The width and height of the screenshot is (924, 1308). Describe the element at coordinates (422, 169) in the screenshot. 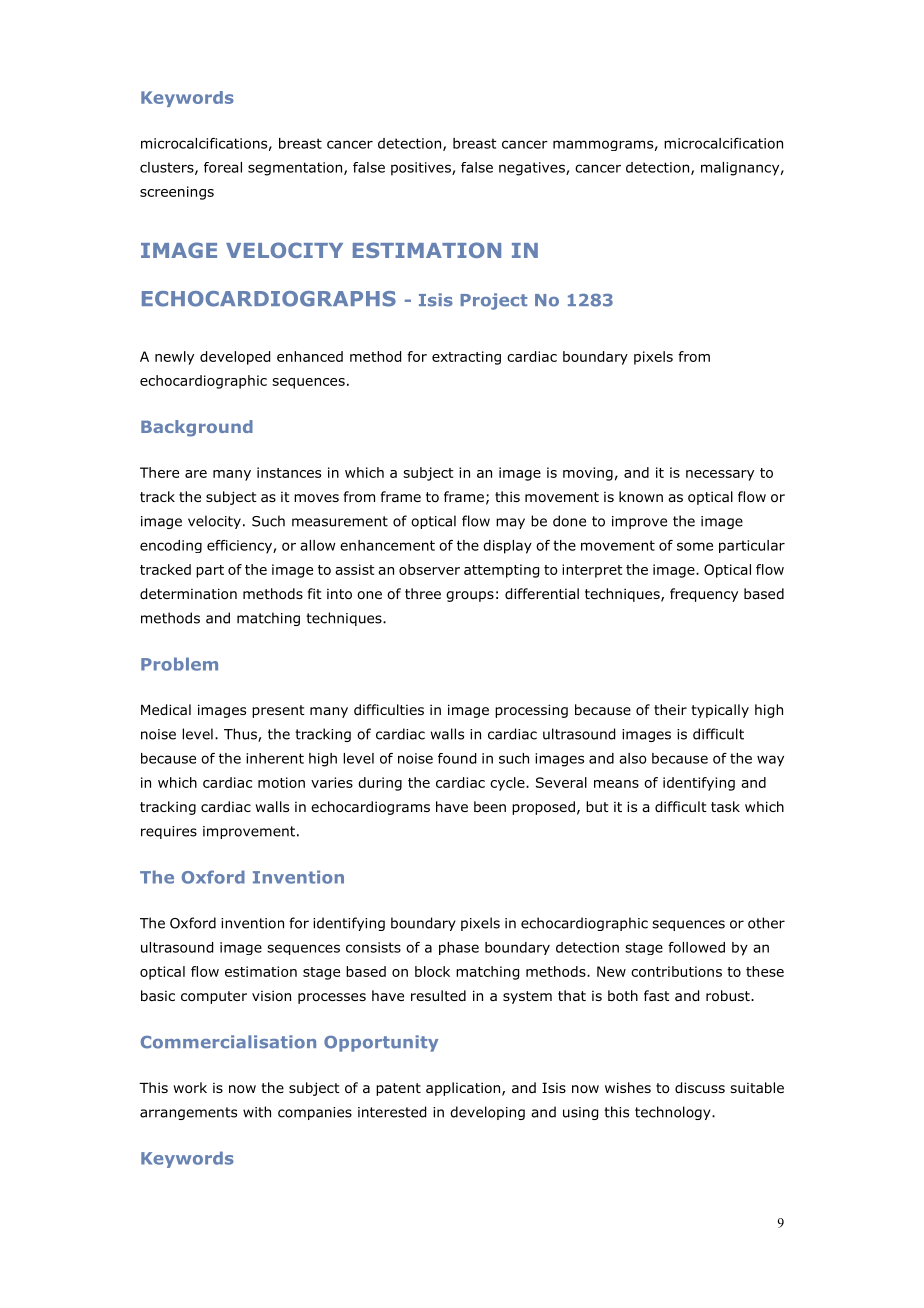

I see `positives` at that location.
